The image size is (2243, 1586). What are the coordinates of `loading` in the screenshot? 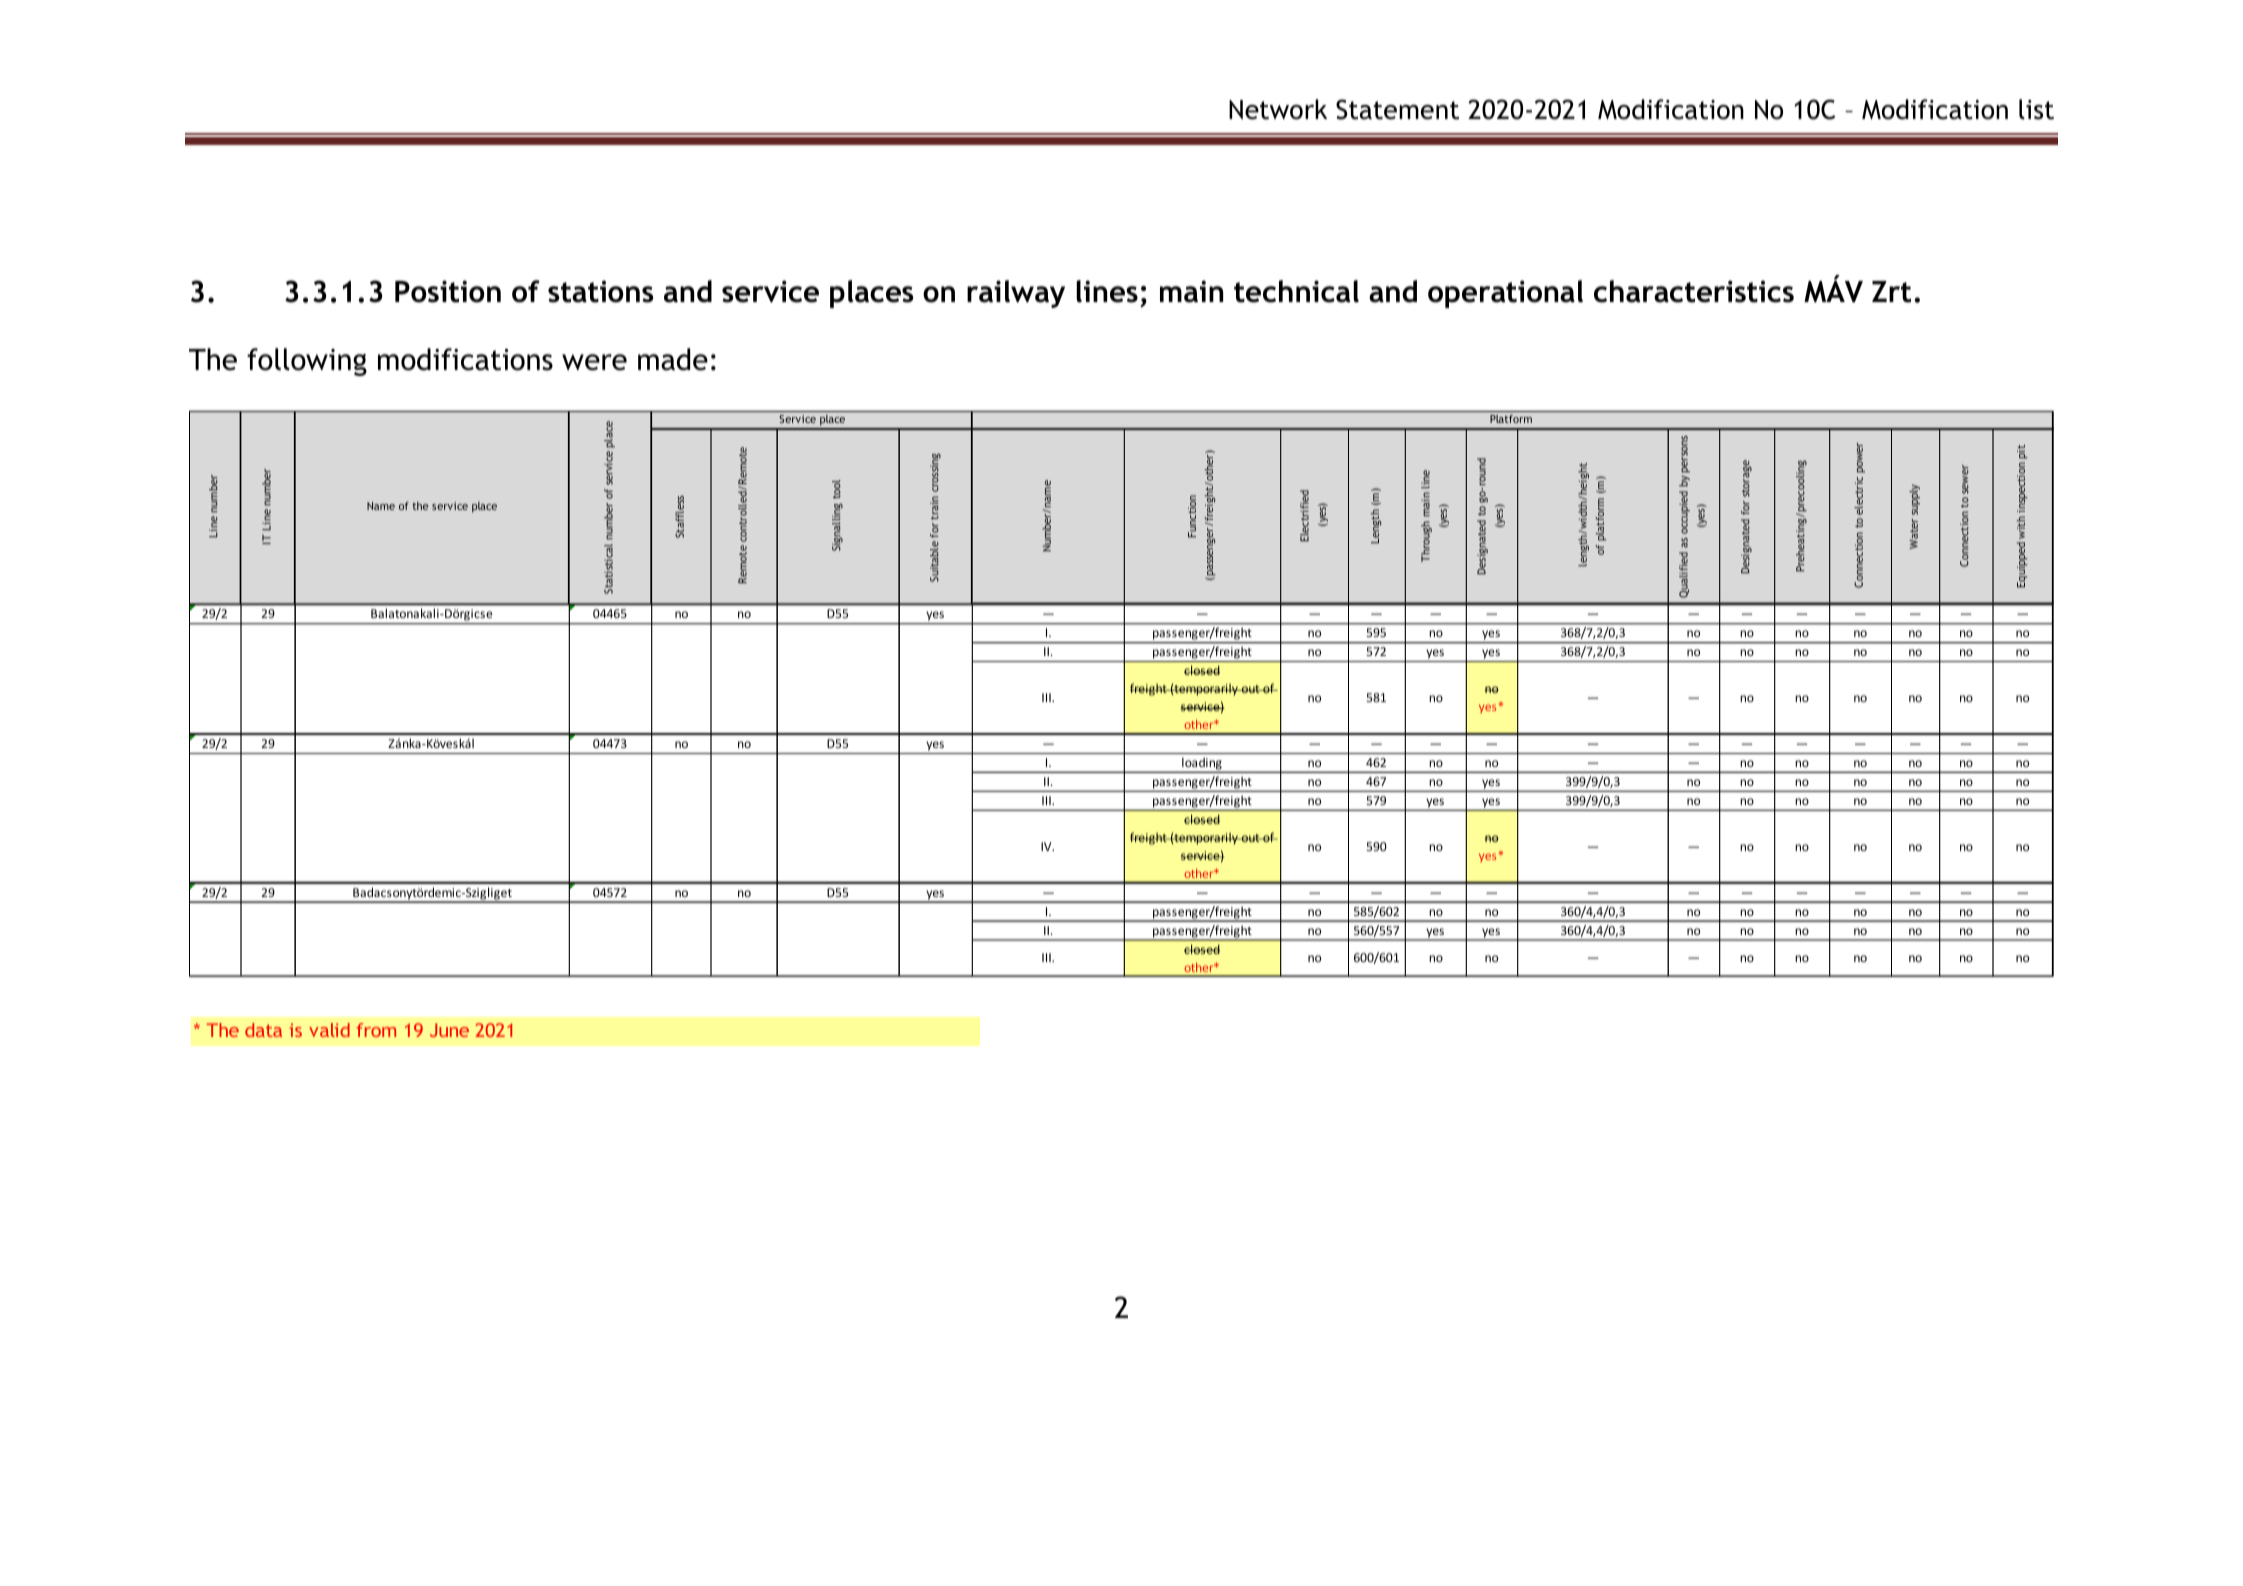 It's located at (1202, 765).
